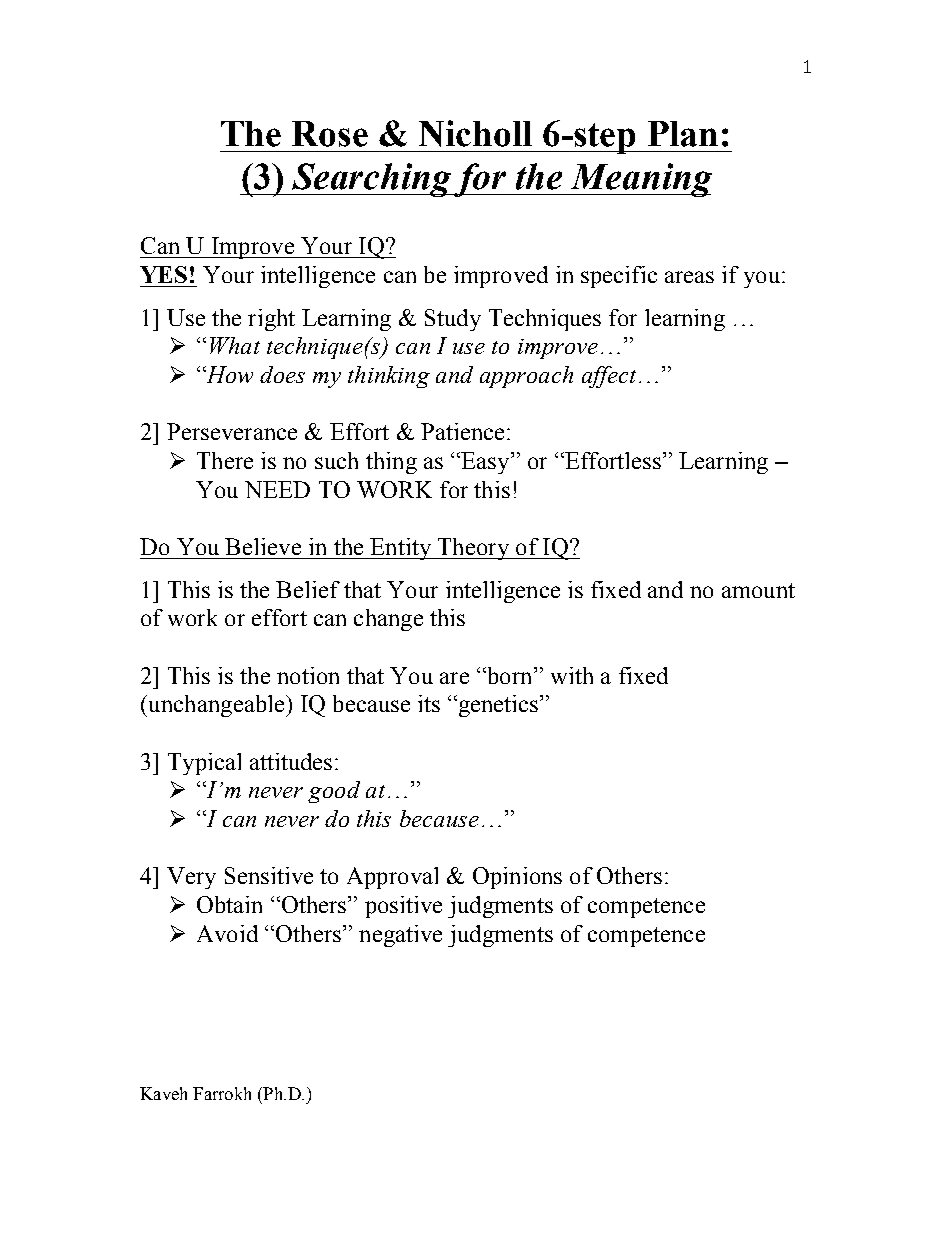  Describe the element at coordinates (229, 904) in the document. I see `Obtain` at that location.
